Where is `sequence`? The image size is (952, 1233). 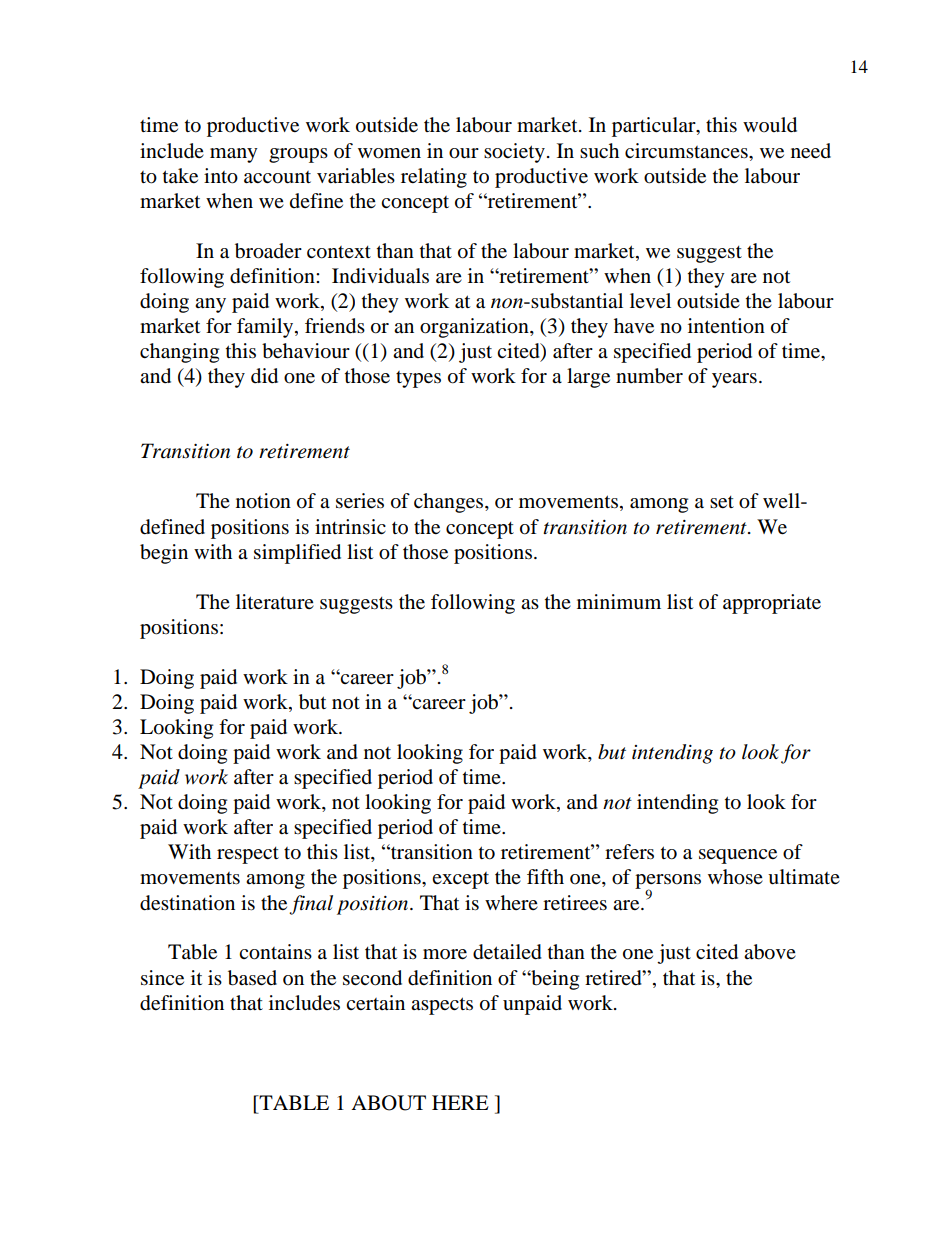 sequence is located at coordinates (738, 856).
